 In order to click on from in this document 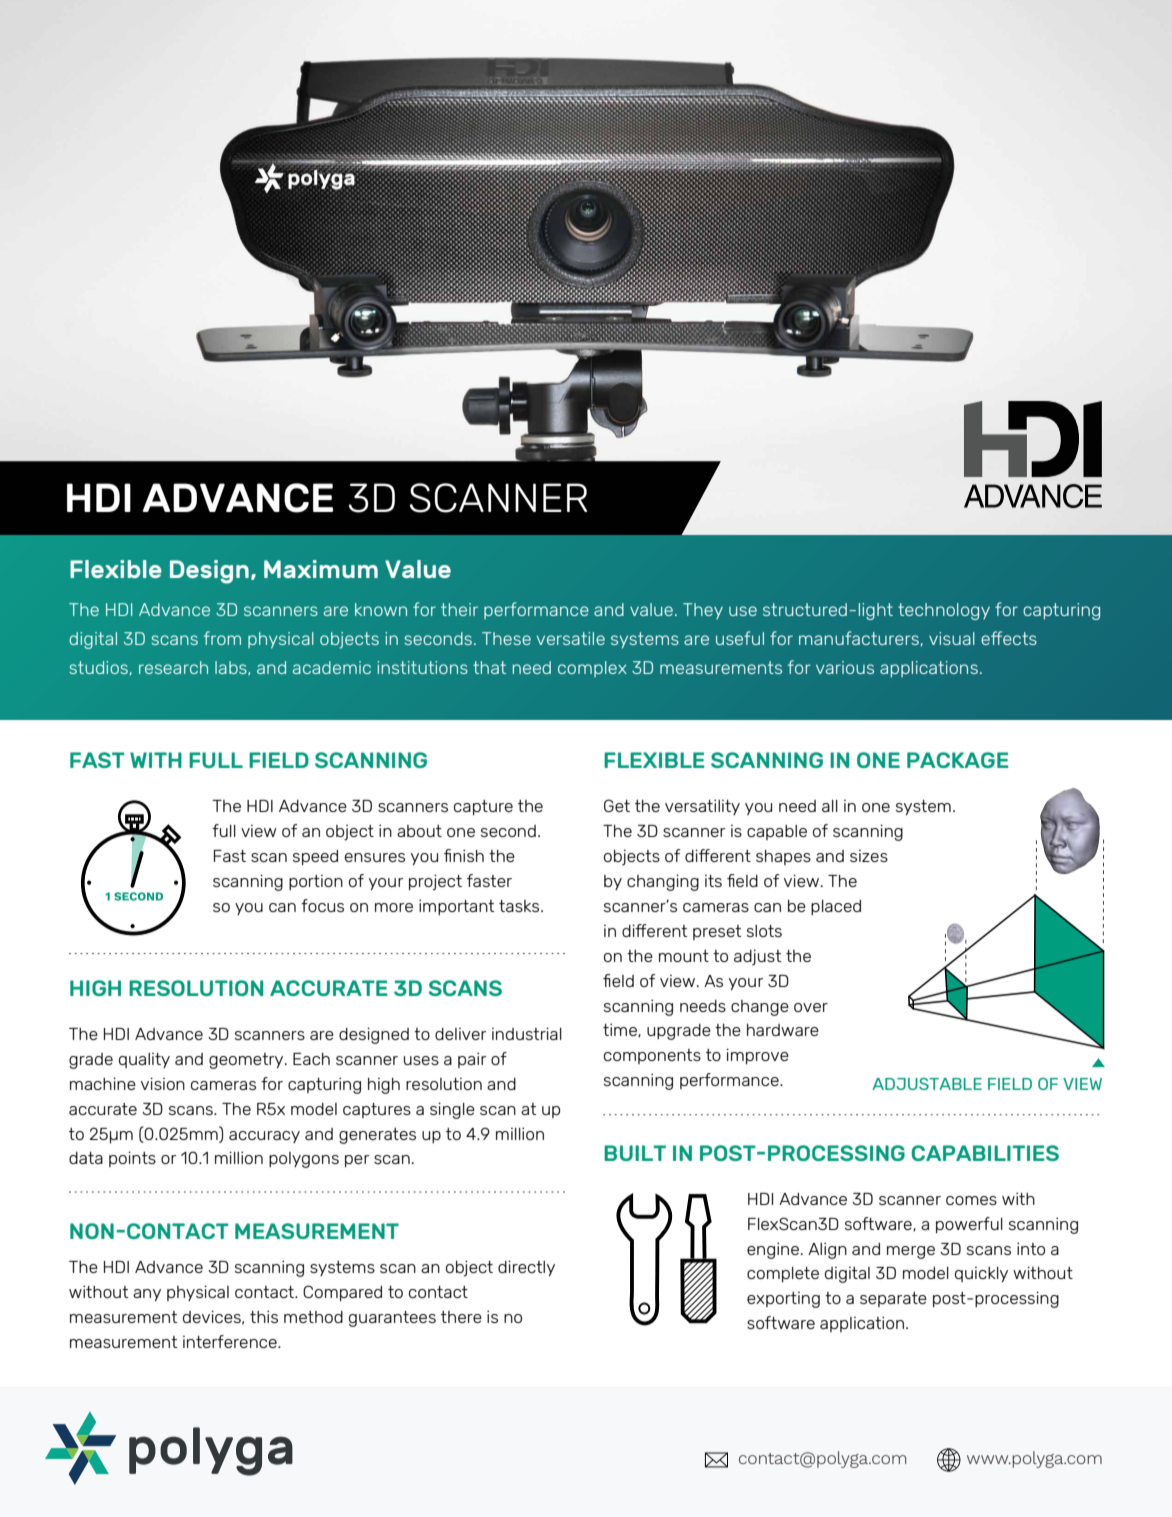, I will do `click(222, 638)`.
